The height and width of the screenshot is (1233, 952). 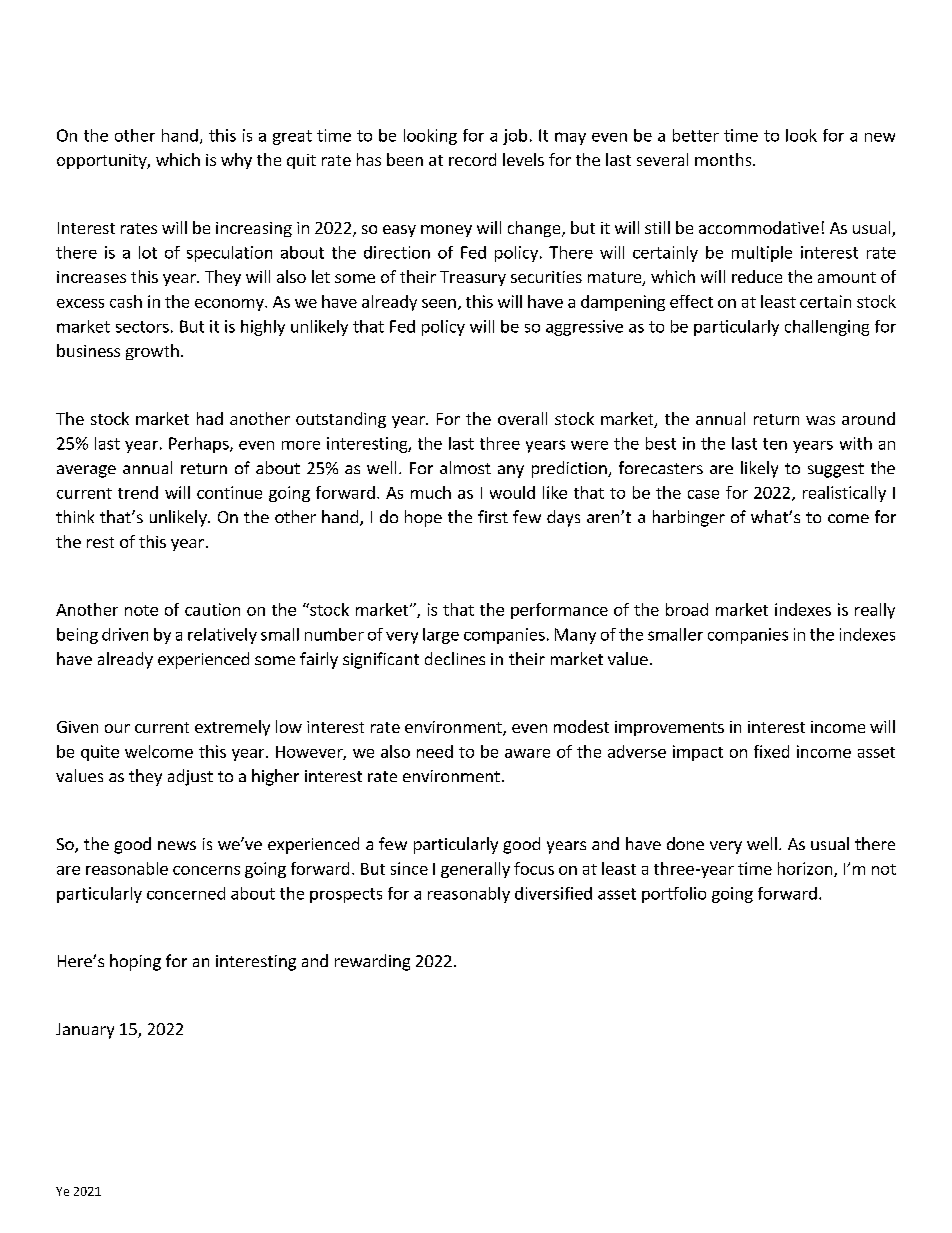 What do you see at coordinates (559, 611) in the screenshot?
I see `performance` at bounding box center [559, 611].
